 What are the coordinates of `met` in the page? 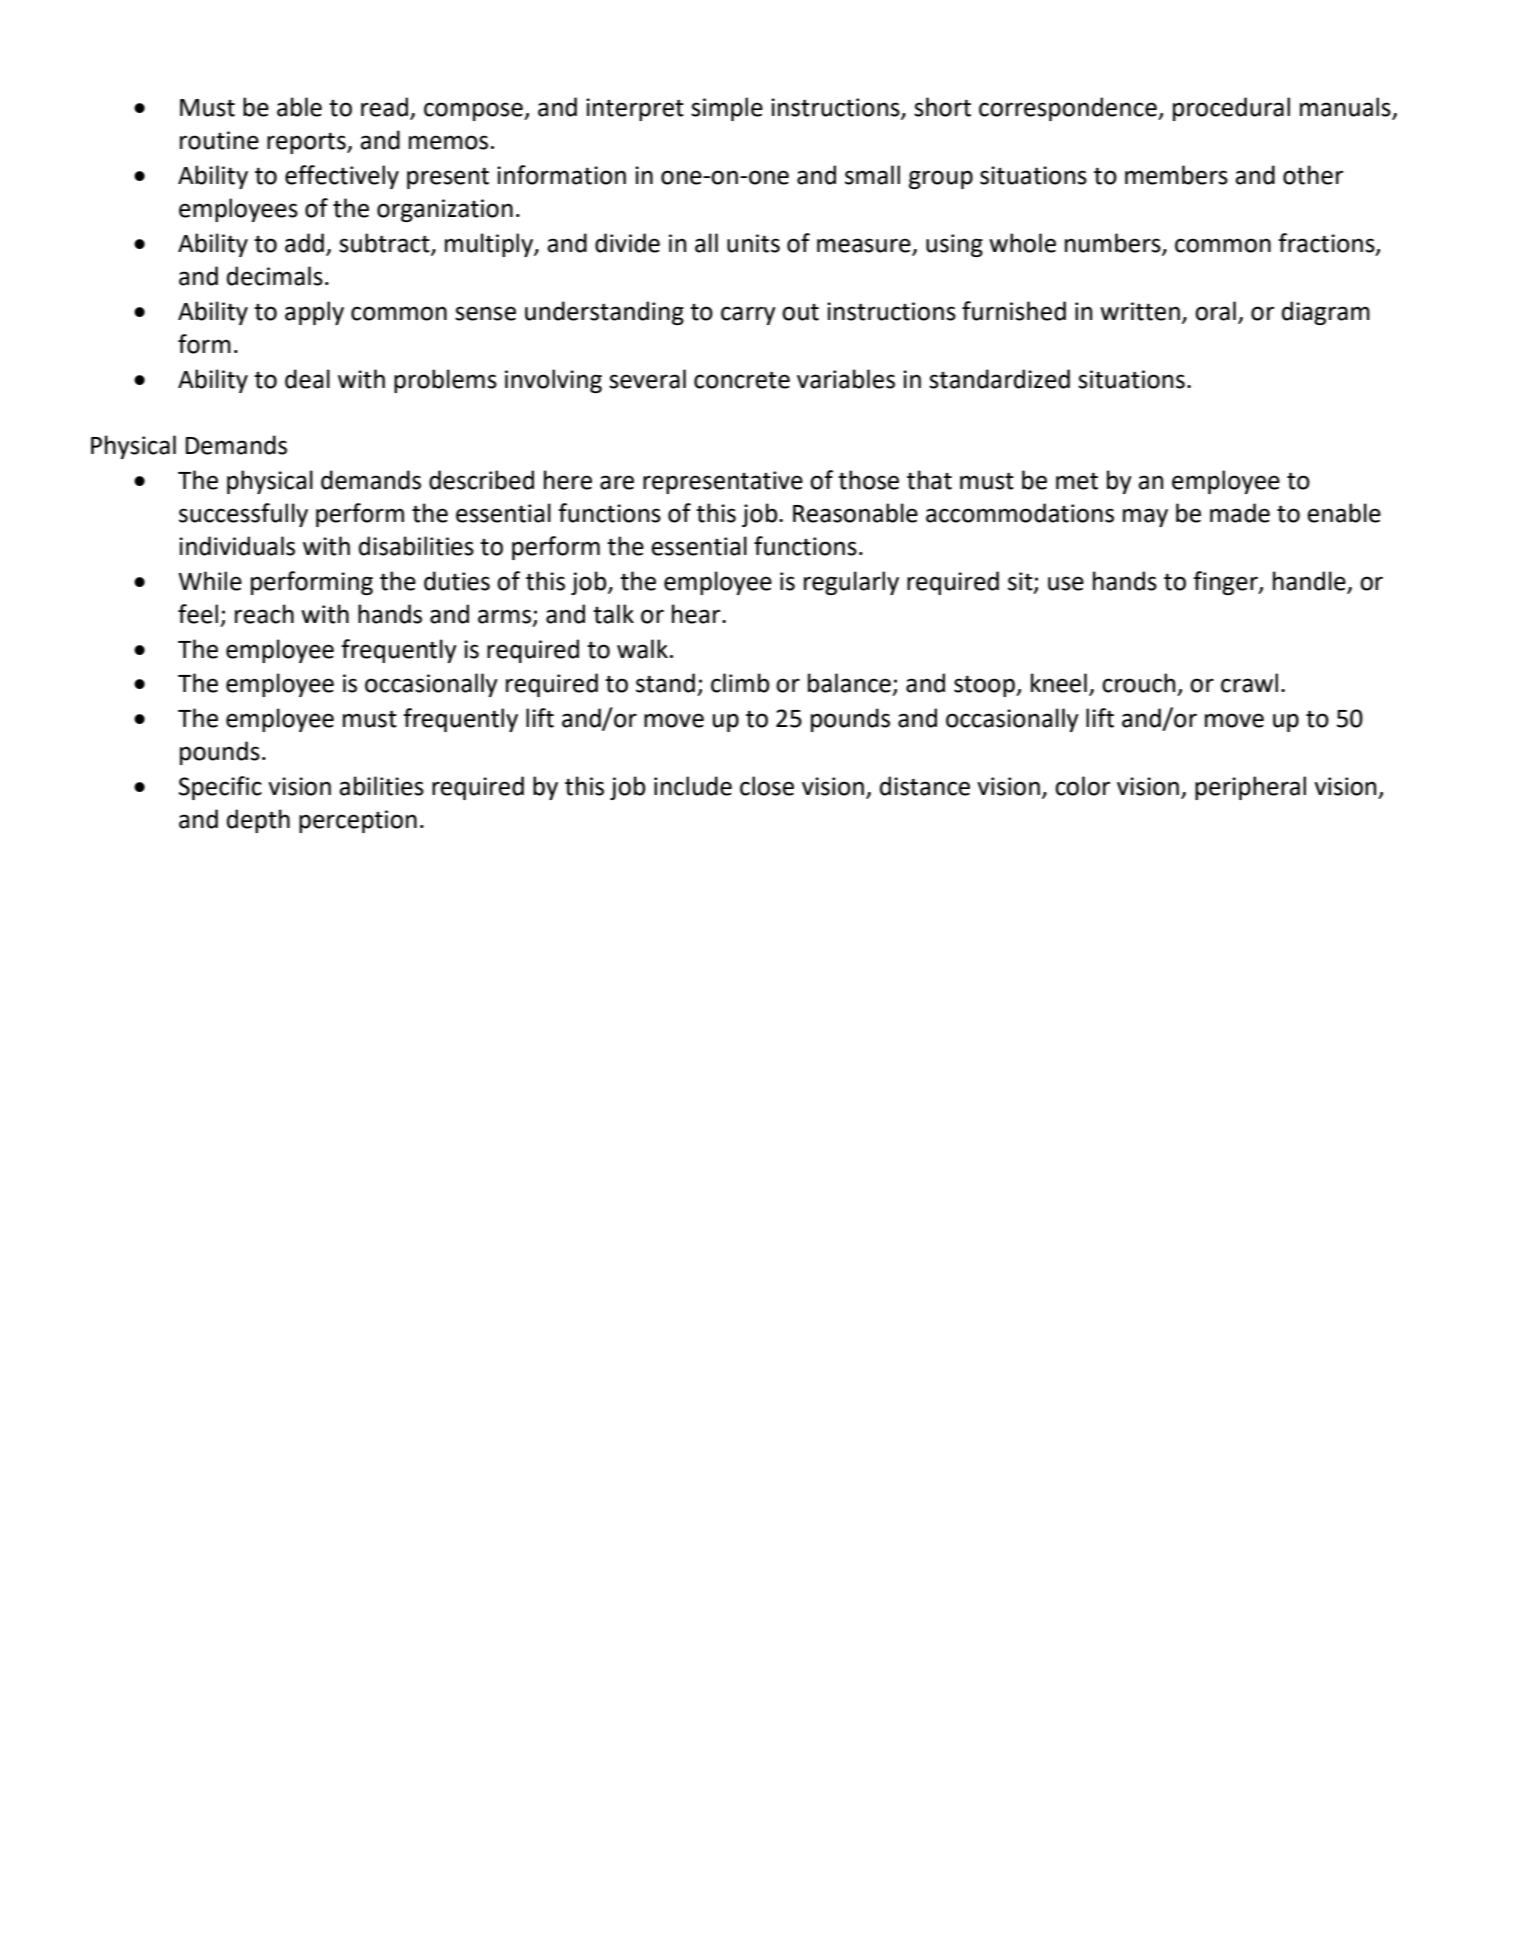 It's located at (1077, 481).
